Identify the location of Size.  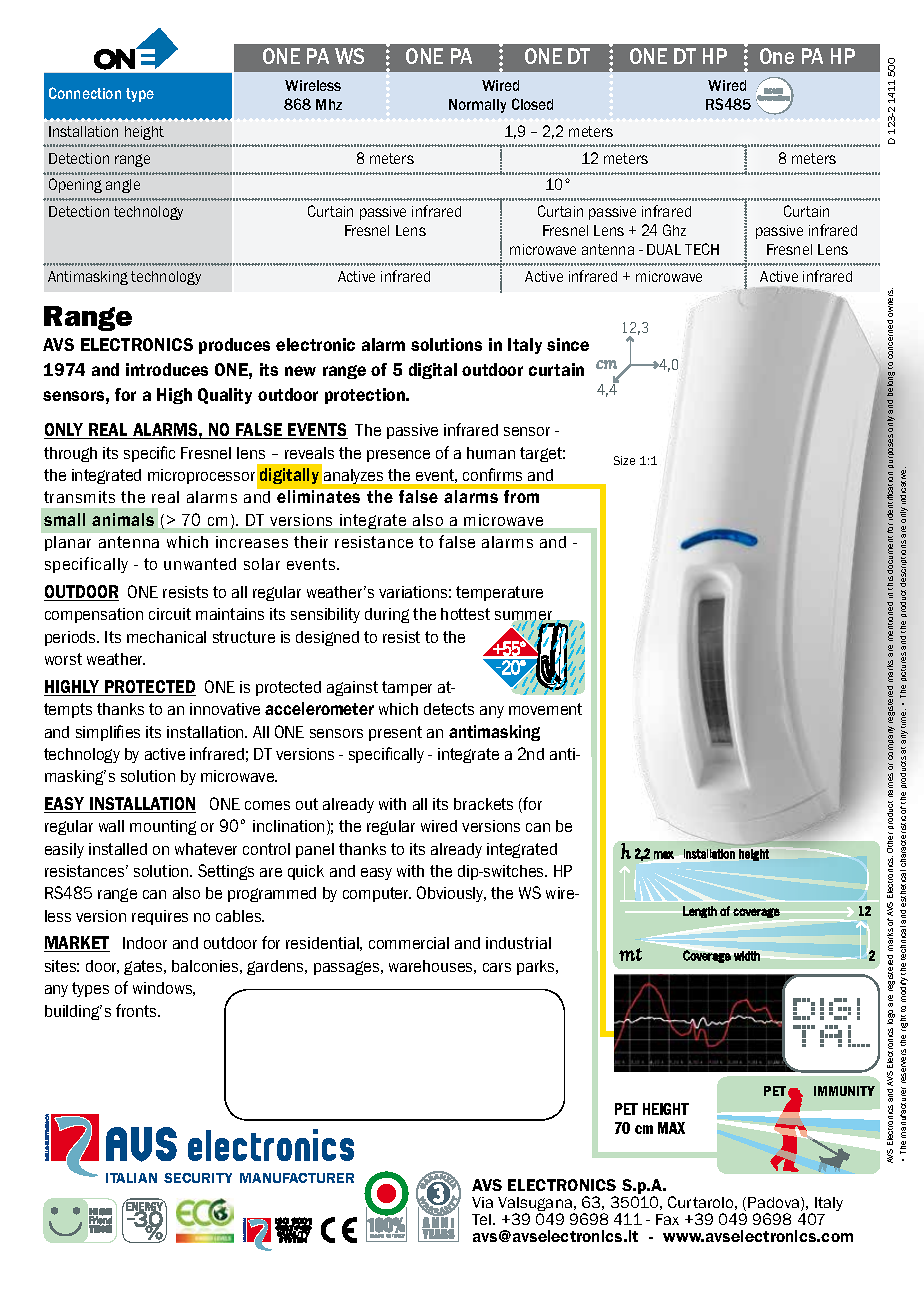
(624, 460).
